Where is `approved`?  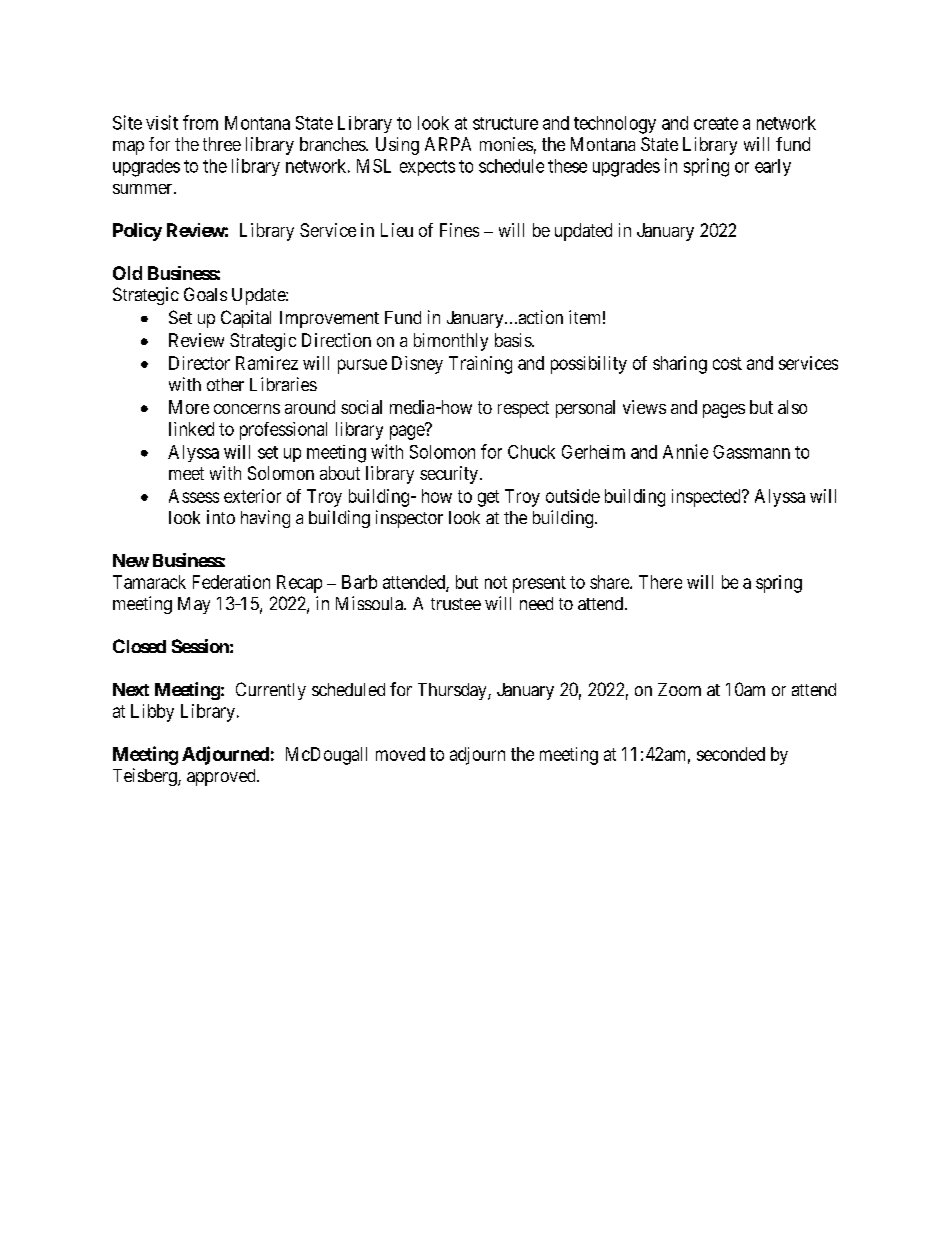
approved is located at coordinates (222, 777).
